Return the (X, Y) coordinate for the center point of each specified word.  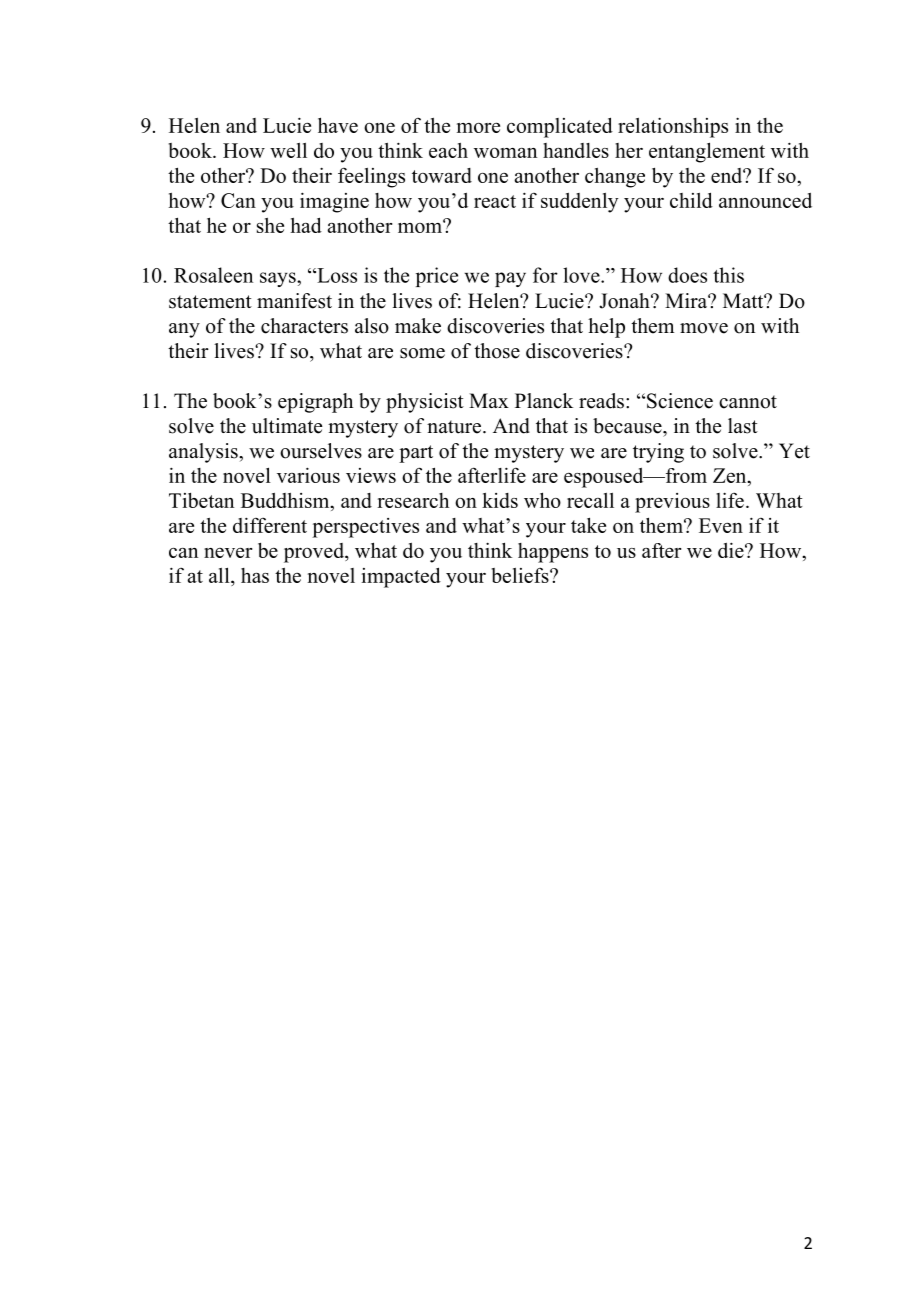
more (478, 127)
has (255, 575)
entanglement (707, 152)
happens (553, 553)
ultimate (287, 426)
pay (510, 279)
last (743, 426)
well (288, 150)
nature (454, 427)
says (279, 279)
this (728, 275)
